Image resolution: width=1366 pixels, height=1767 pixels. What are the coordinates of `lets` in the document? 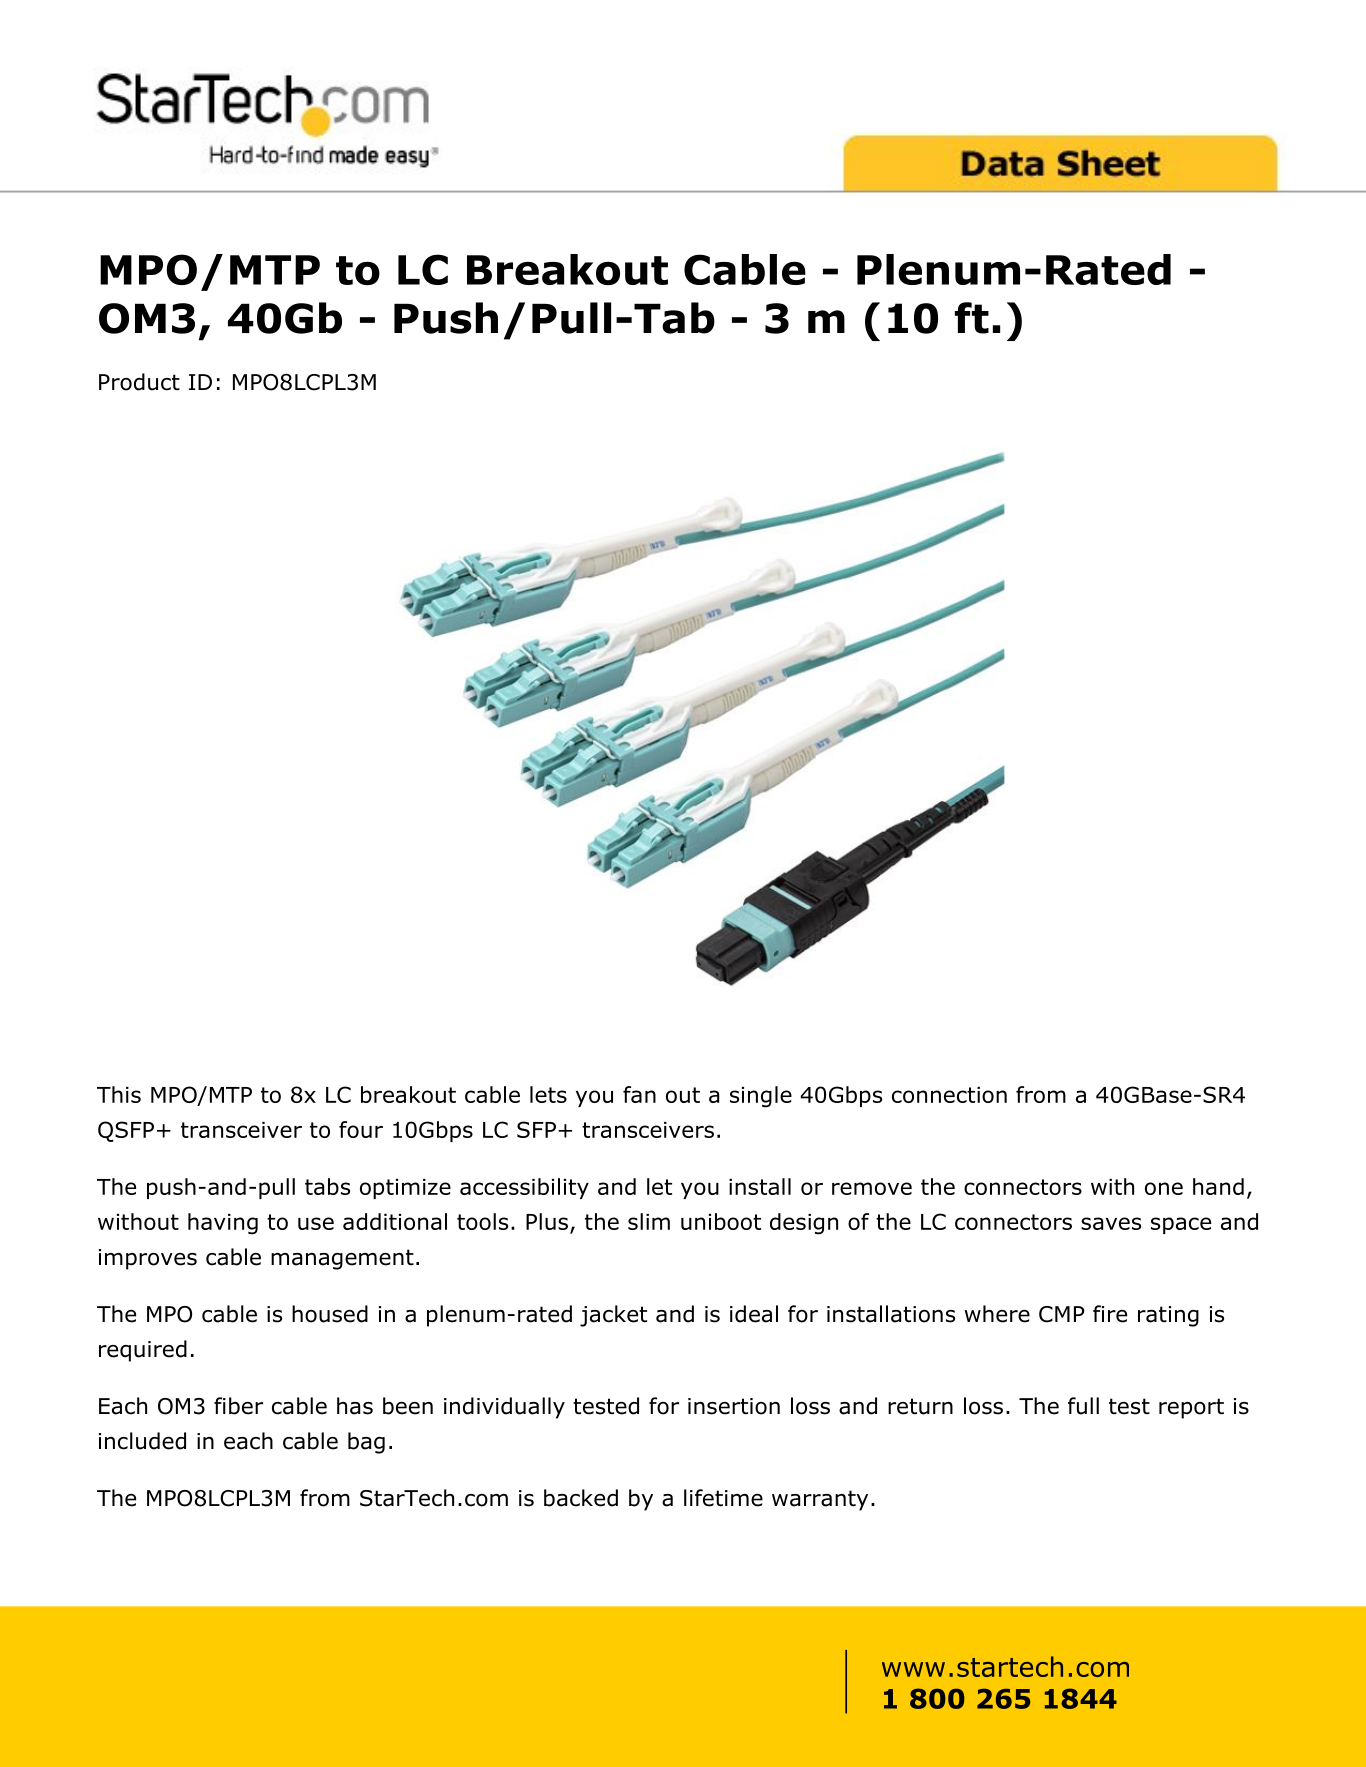 It's located at (548, 1094).
